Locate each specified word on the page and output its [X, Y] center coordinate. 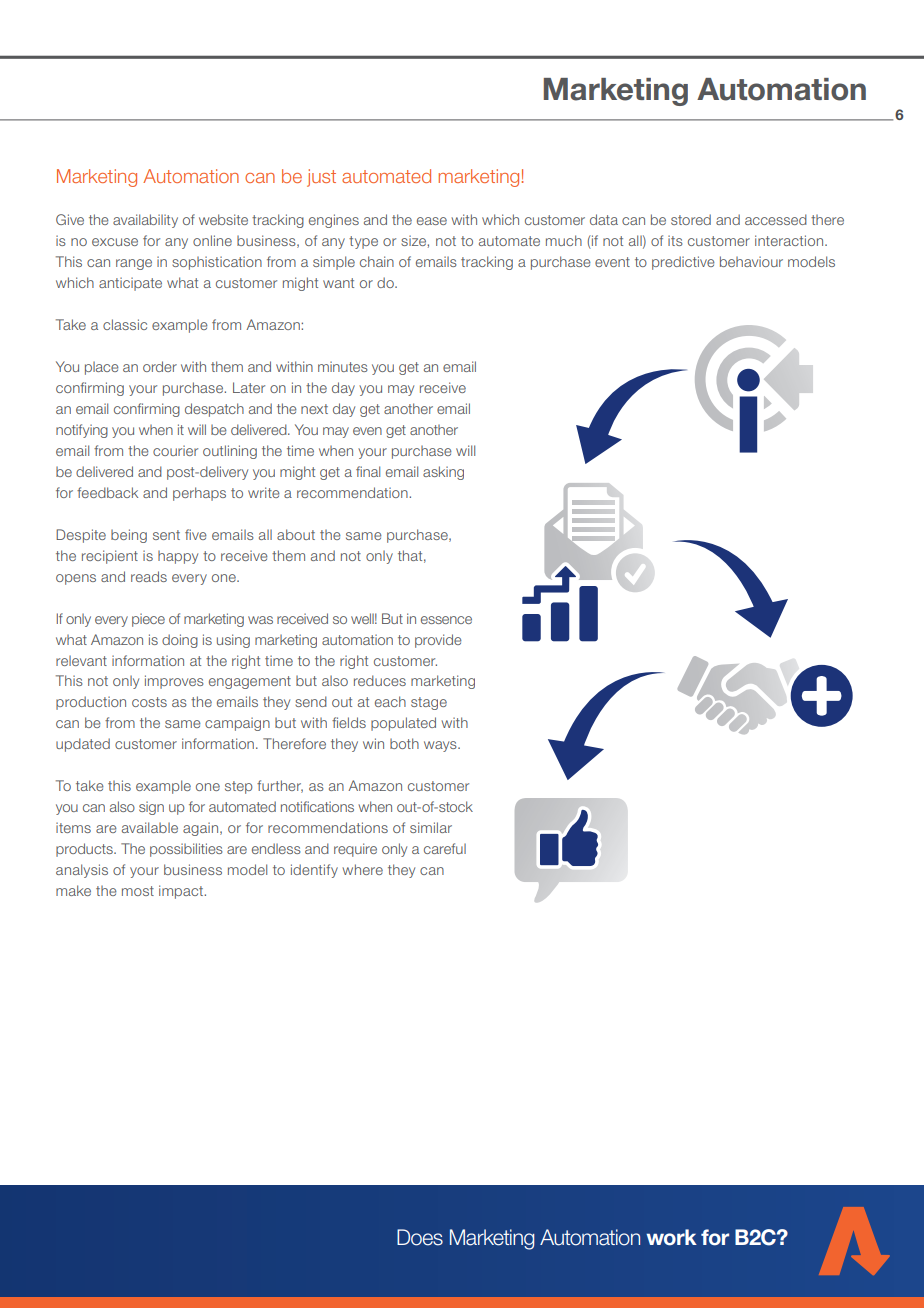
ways [441, 746]
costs [149, 702]
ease [432, 221]
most [138, 891]
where [362, 869]
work [671, 1237]
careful [445, 848]
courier [175, 450]
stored [691, 219]
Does [420, 1237]
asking [443, 473]
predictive [683, 263]
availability [145, 221]
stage [429, 703]
